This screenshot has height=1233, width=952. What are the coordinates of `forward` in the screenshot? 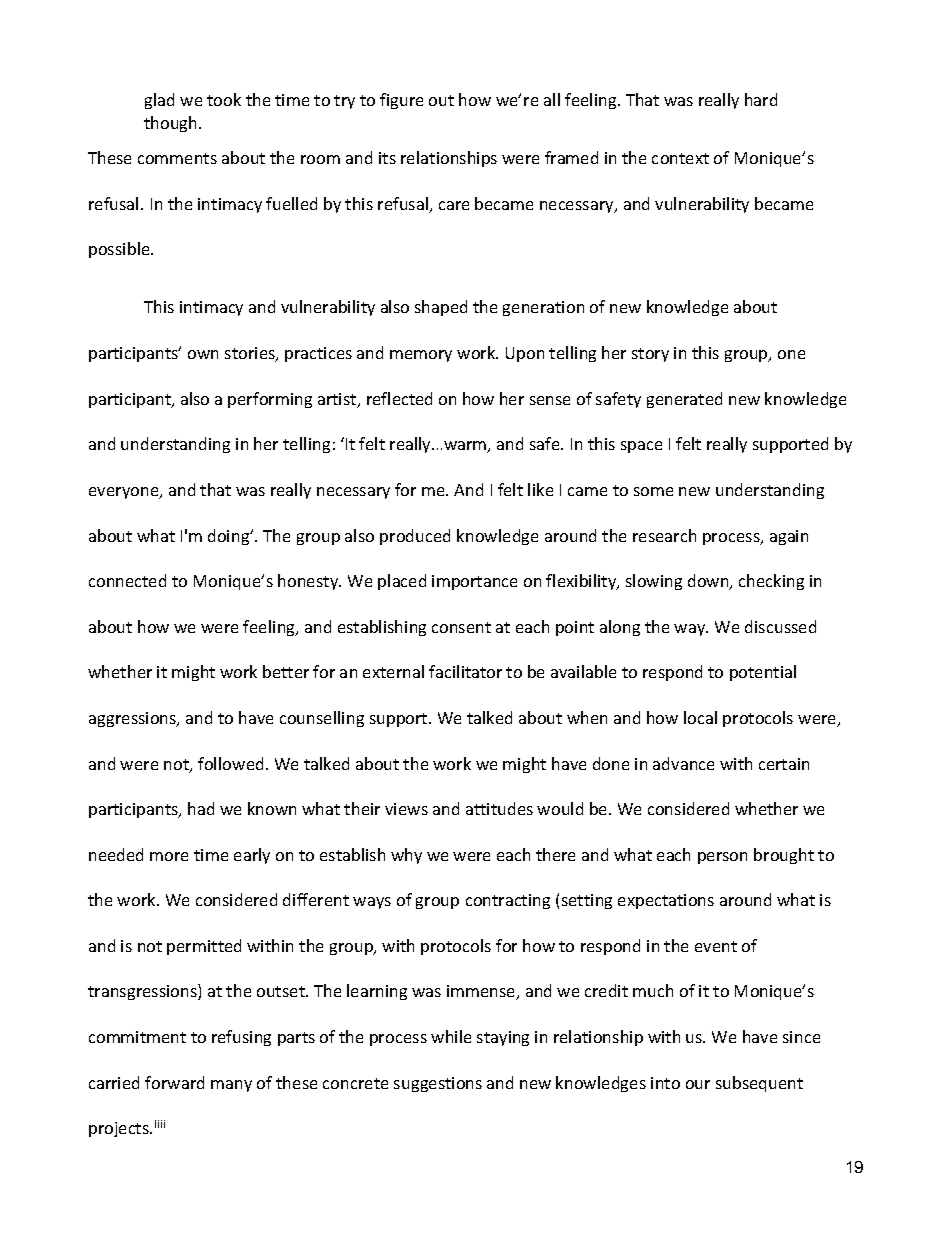 It's located at (174, 1082).
